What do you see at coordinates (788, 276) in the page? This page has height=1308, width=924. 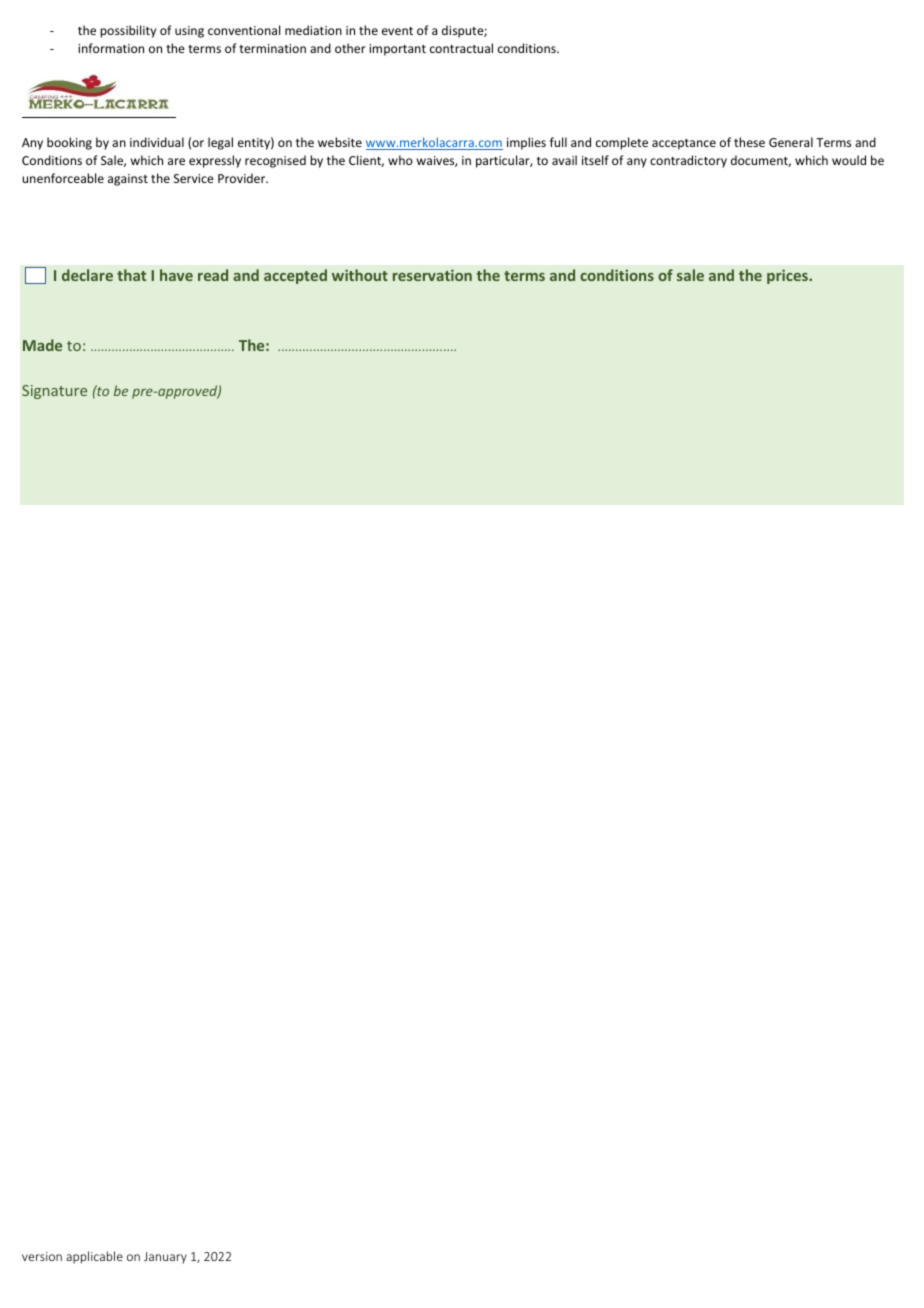 I see `prices` at bounding box center [788, 276].
